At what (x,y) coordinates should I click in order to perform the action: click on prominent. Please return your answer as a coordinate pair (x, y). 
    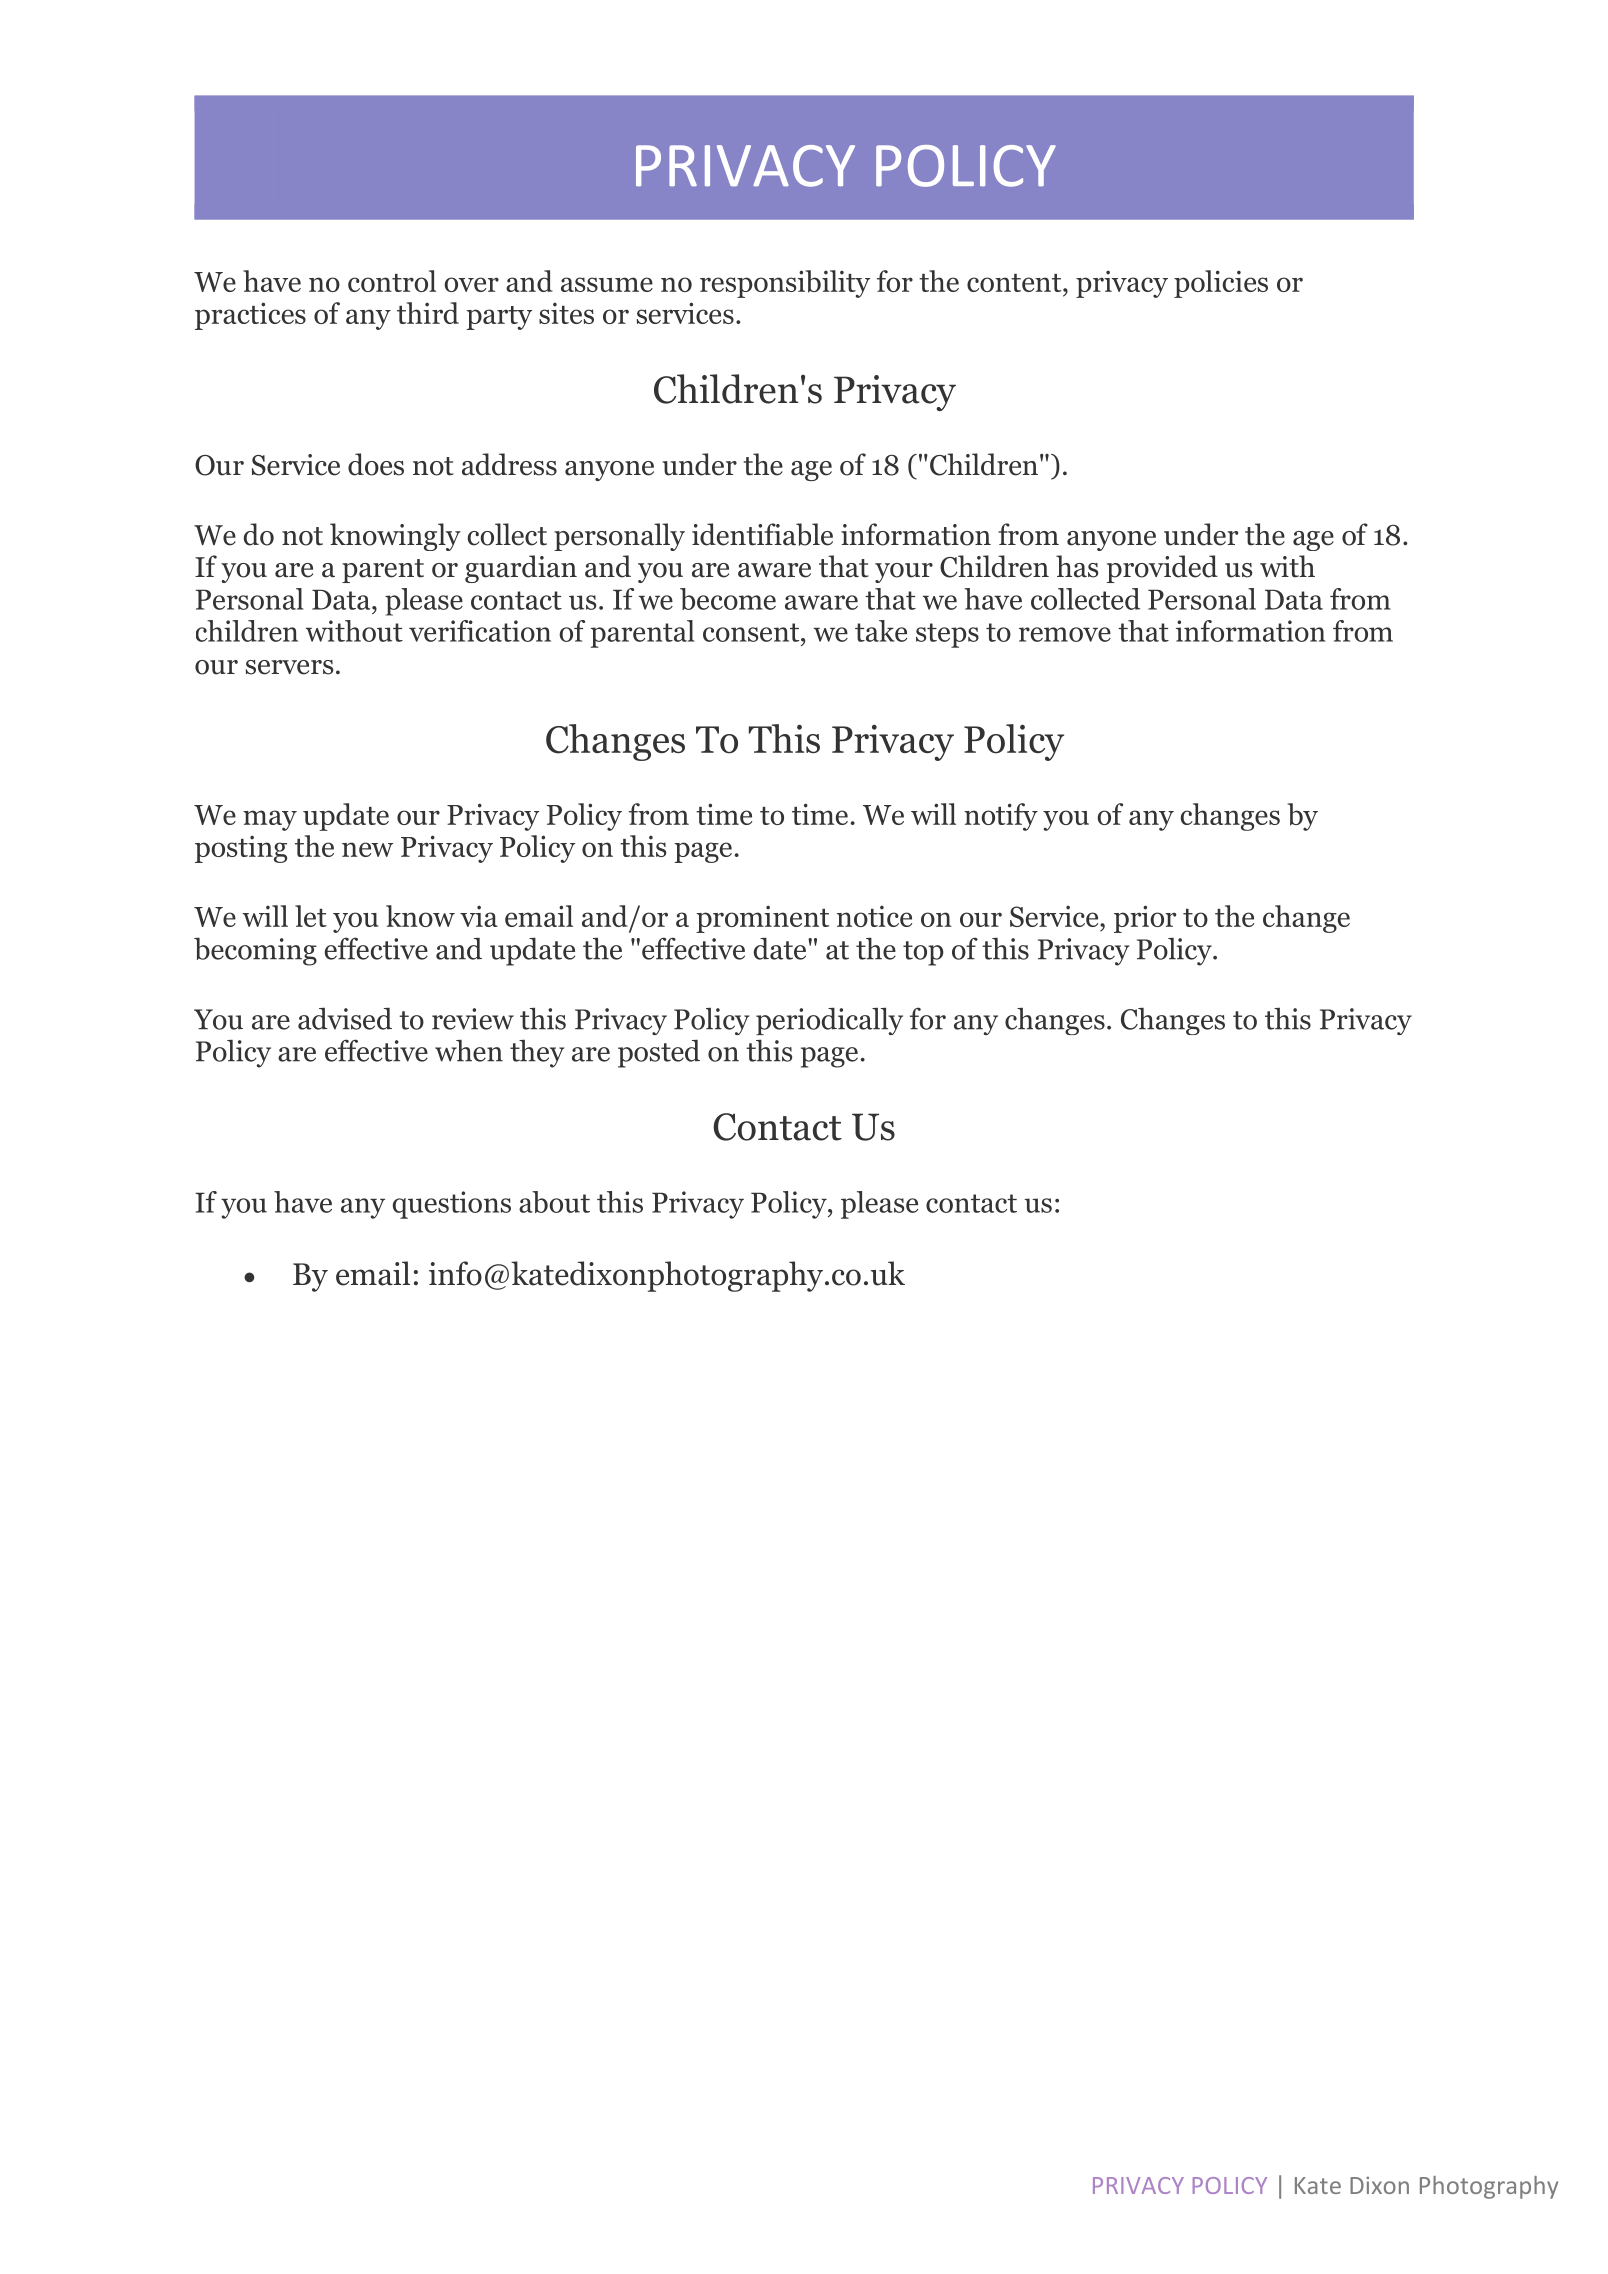
    Looking at the image, I should click on (762, 919).
